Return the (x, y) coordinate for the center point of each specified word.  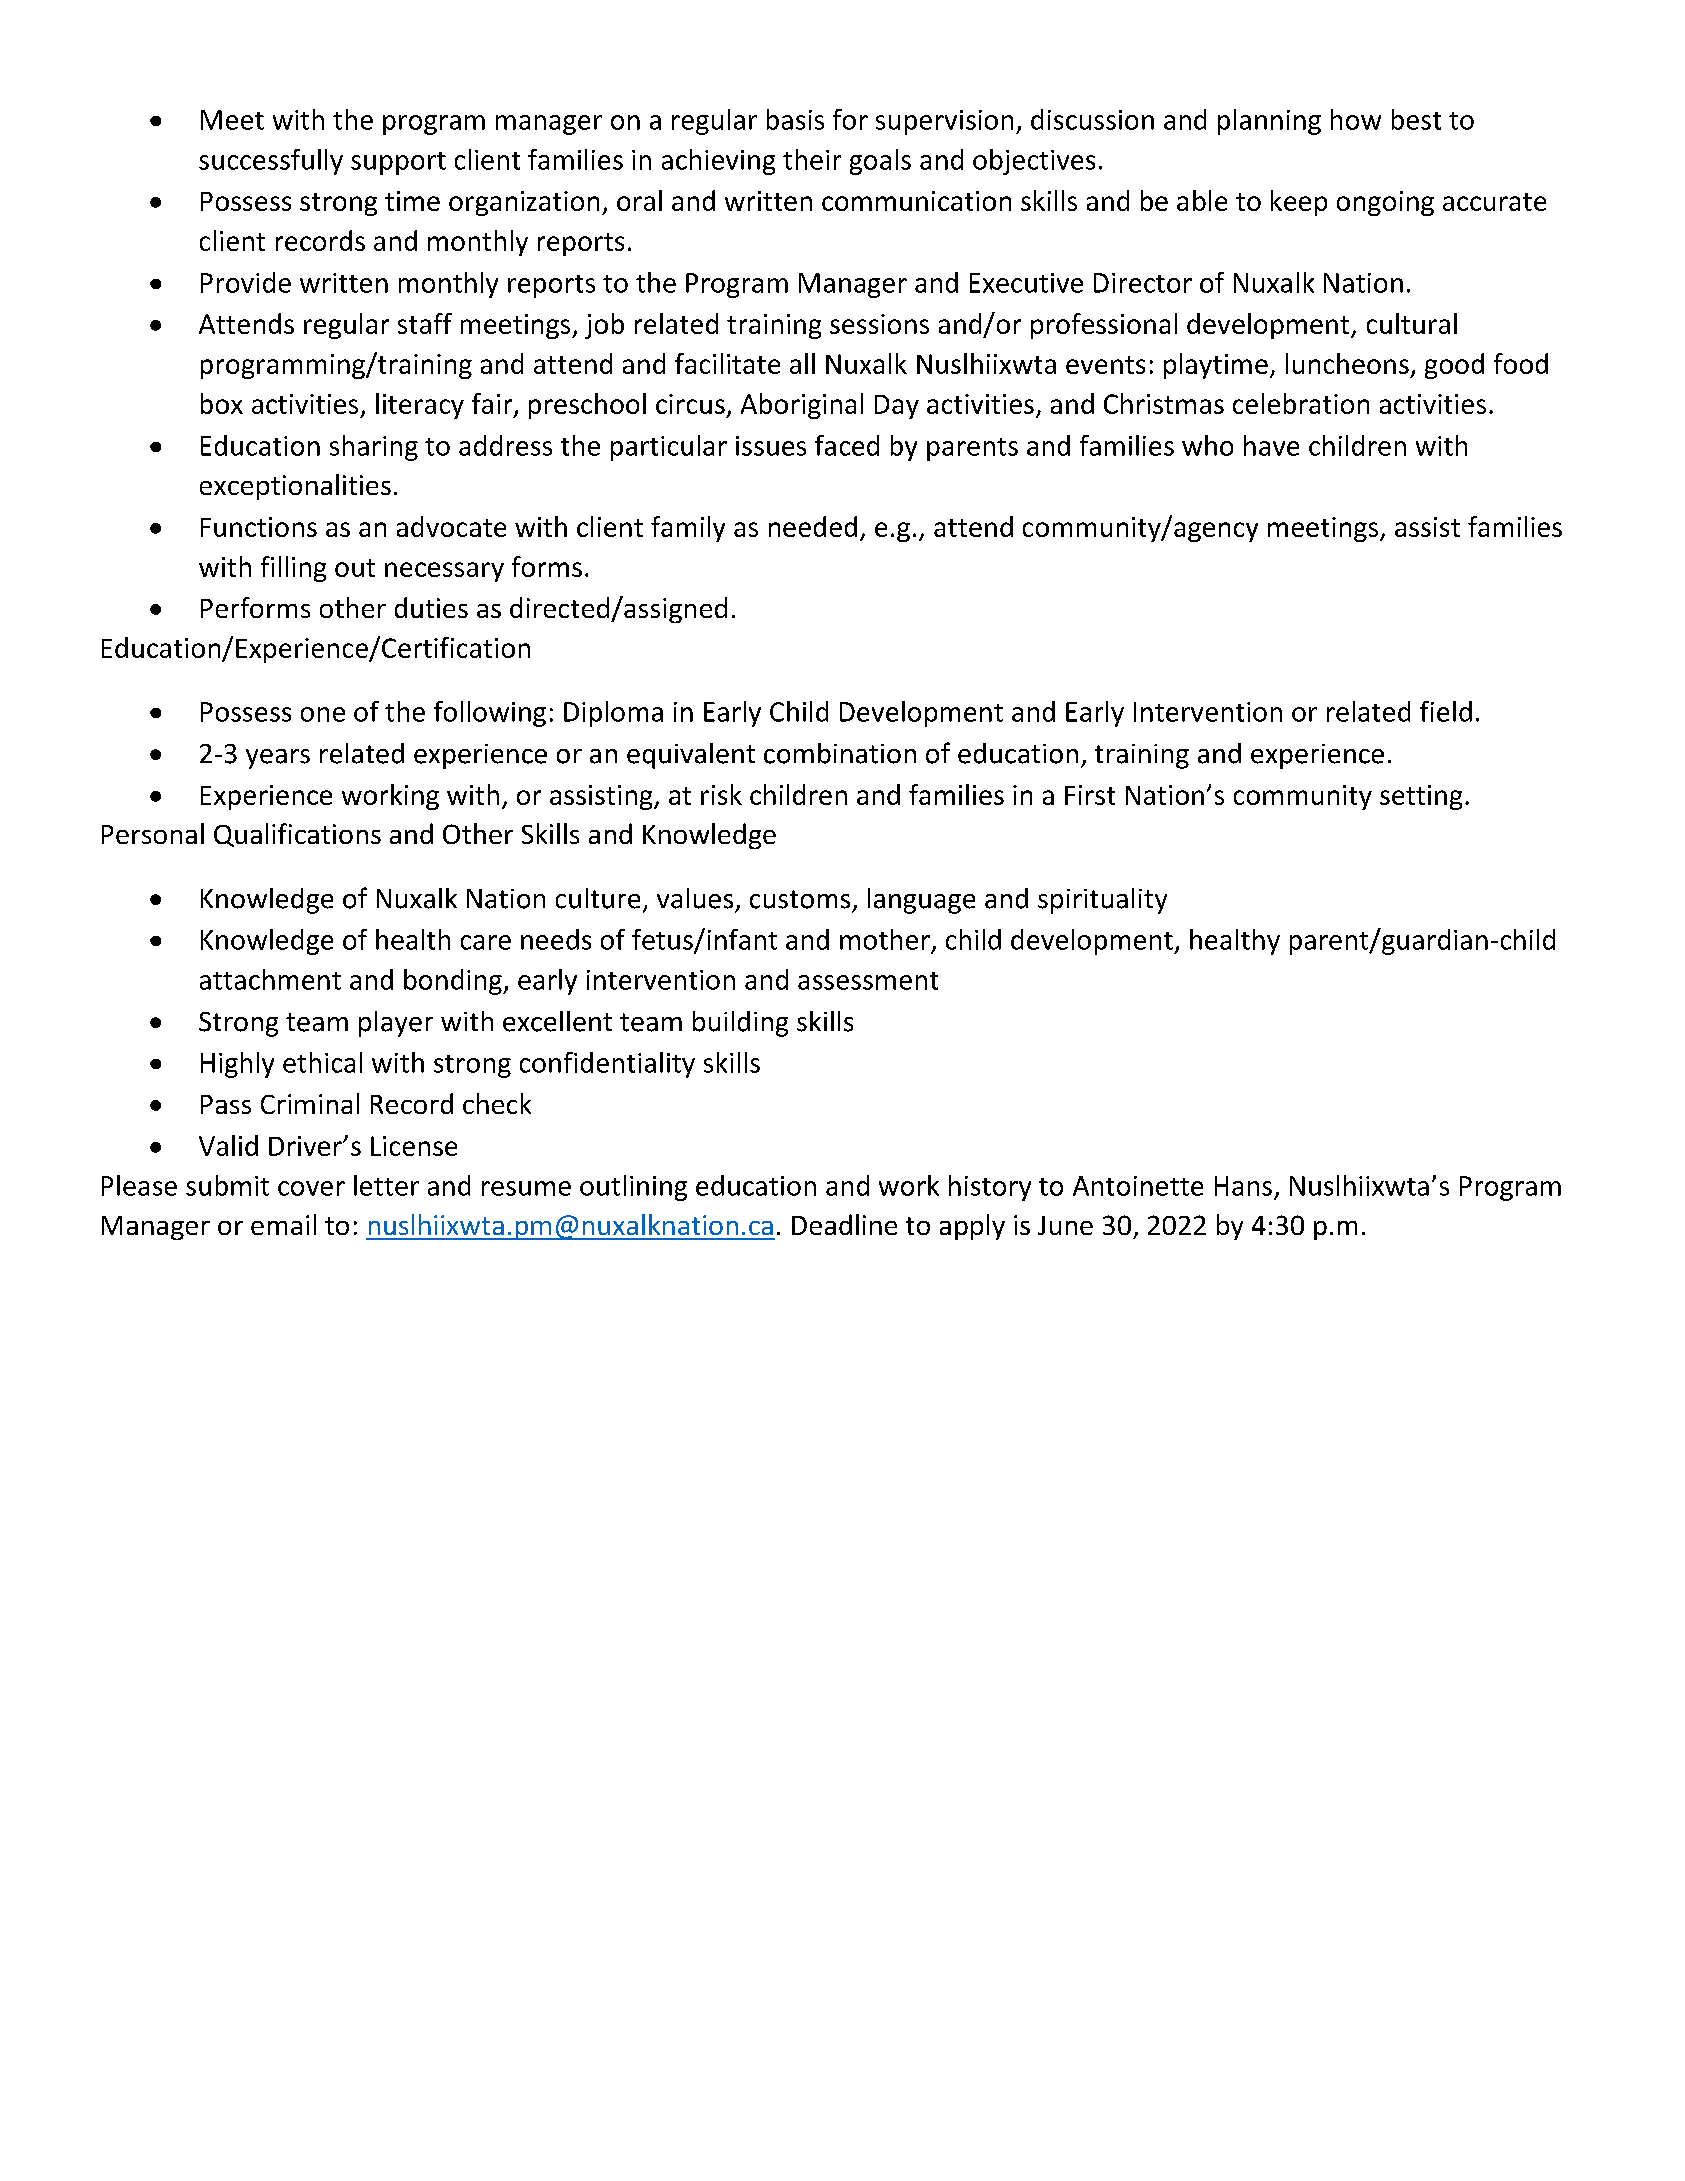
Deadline (844, 1224)
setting (1421, 797)
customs (800, 899)
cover (311, 1188)
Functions (259, 527)
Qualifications (297, 835)
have (1271, 445)
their (812, 159)
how (1356, 119)
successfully (271, 162)
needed (813, 526)
